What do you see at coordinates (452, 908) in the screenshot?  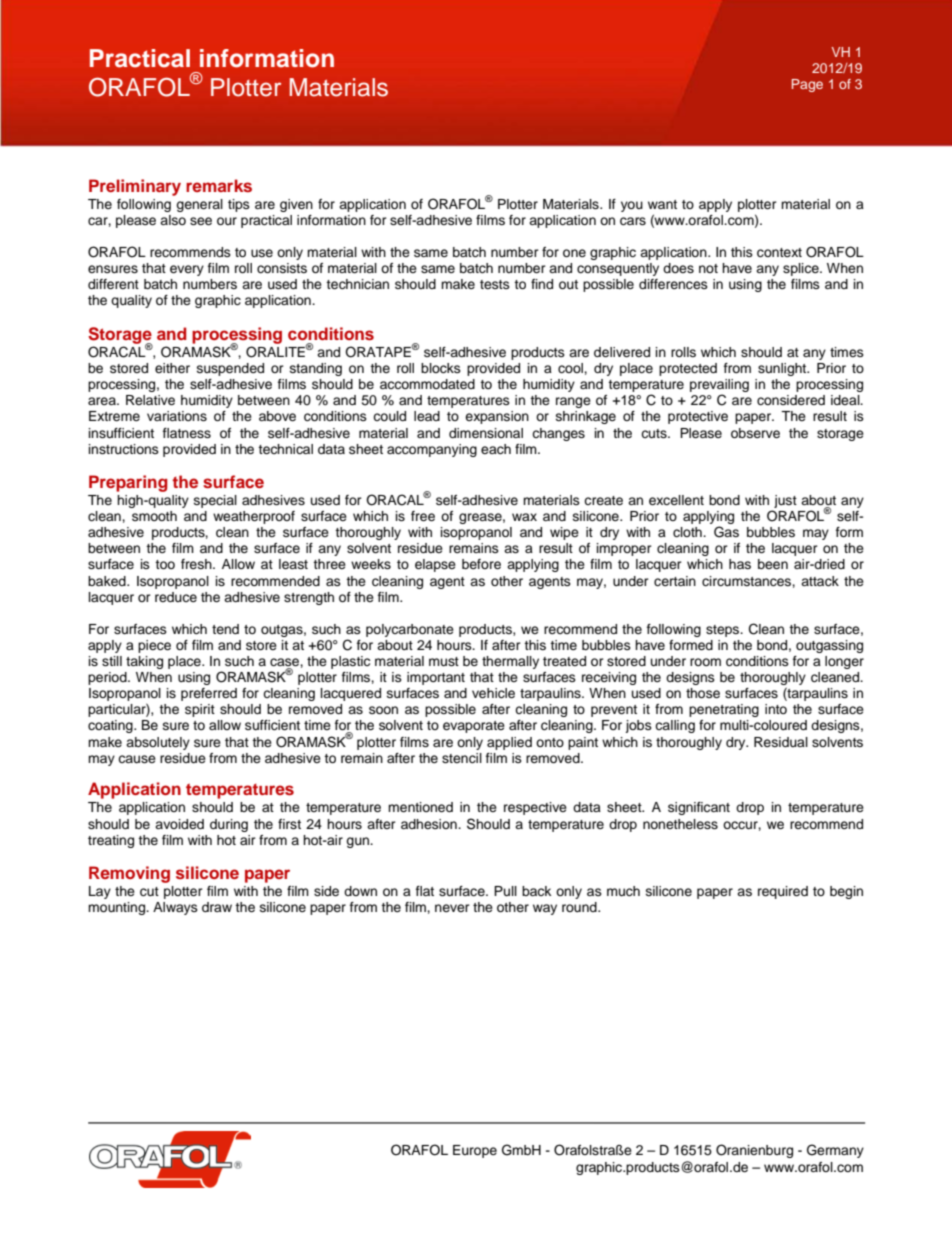 I see `never` at bounding box center [452, 908].
